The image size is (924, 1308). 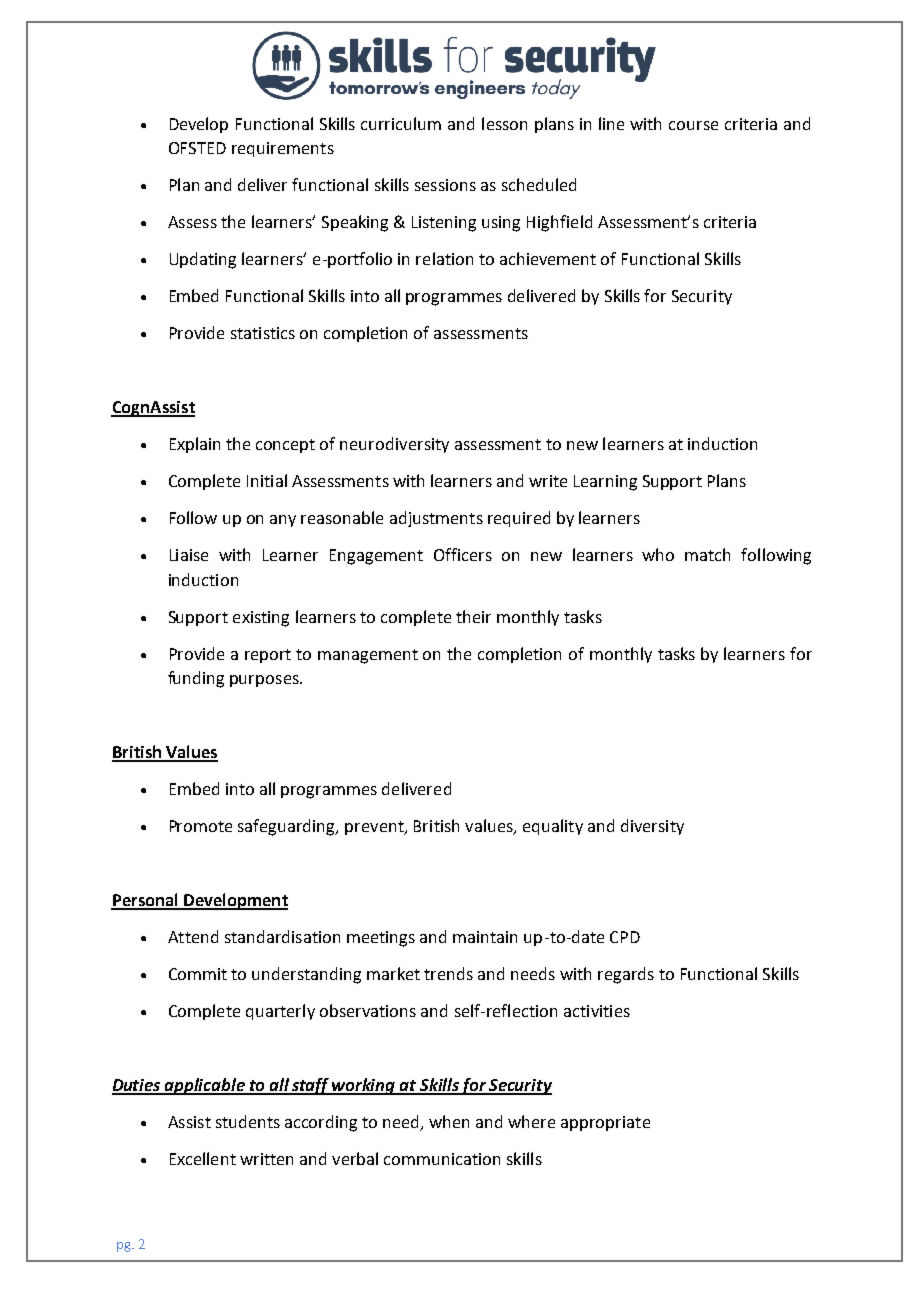 I want to click on Excellent, so click(x=203, y=1158).
